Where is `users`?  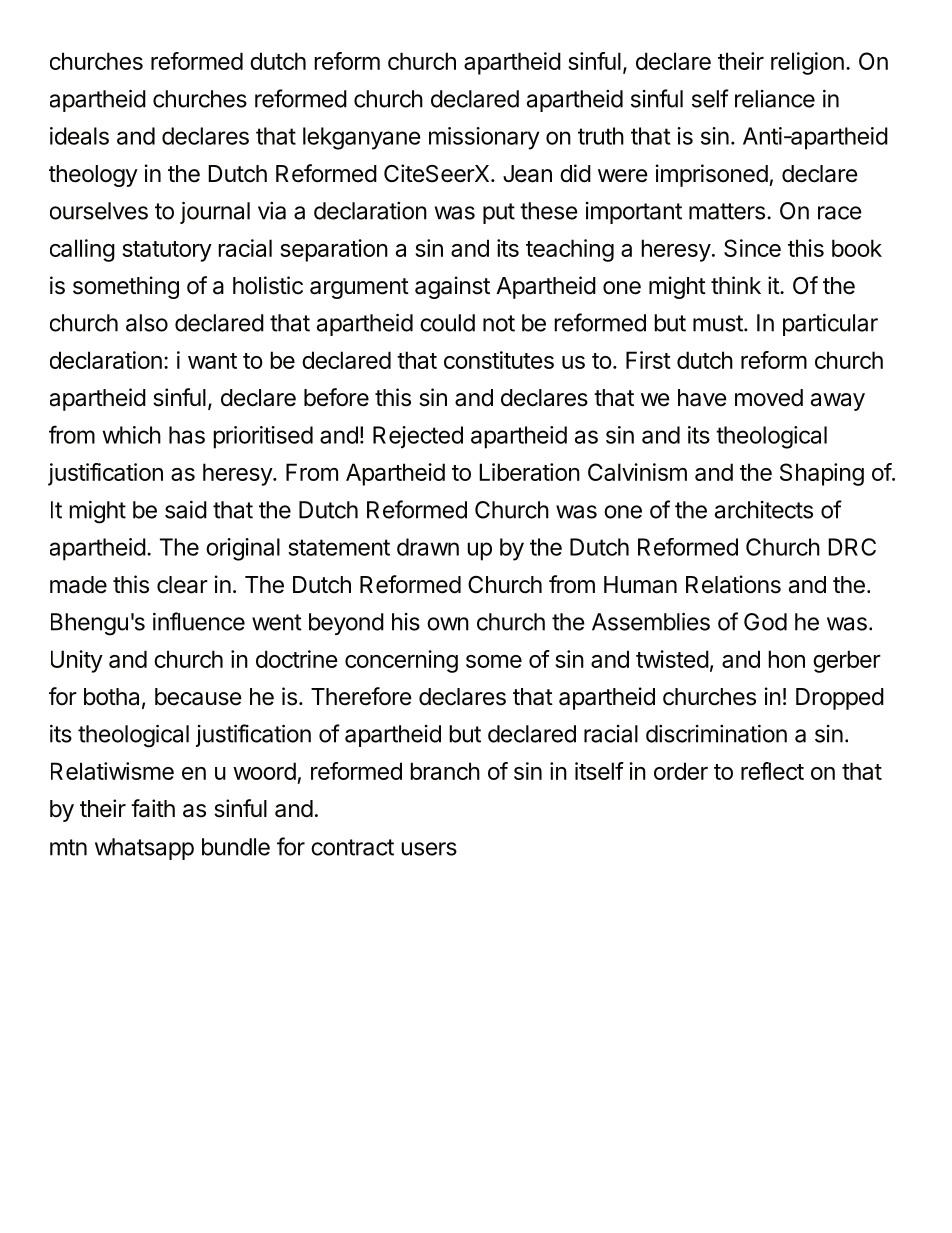 users is located at coordinates (429, 849).
